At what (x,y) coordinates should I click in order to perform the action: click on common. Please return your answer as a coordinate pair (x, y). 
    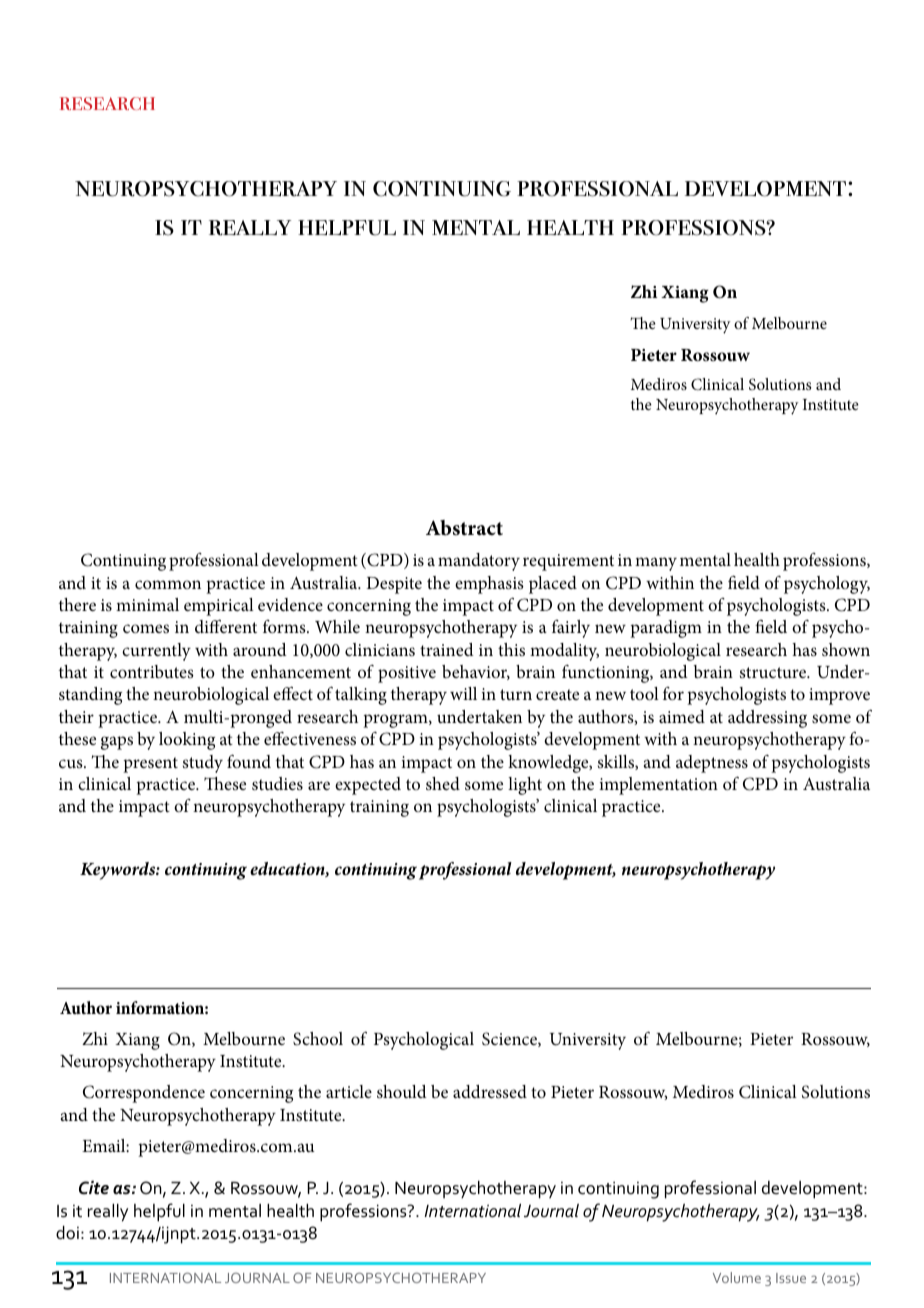
    Looking at the image, I should click on (168, 584).
